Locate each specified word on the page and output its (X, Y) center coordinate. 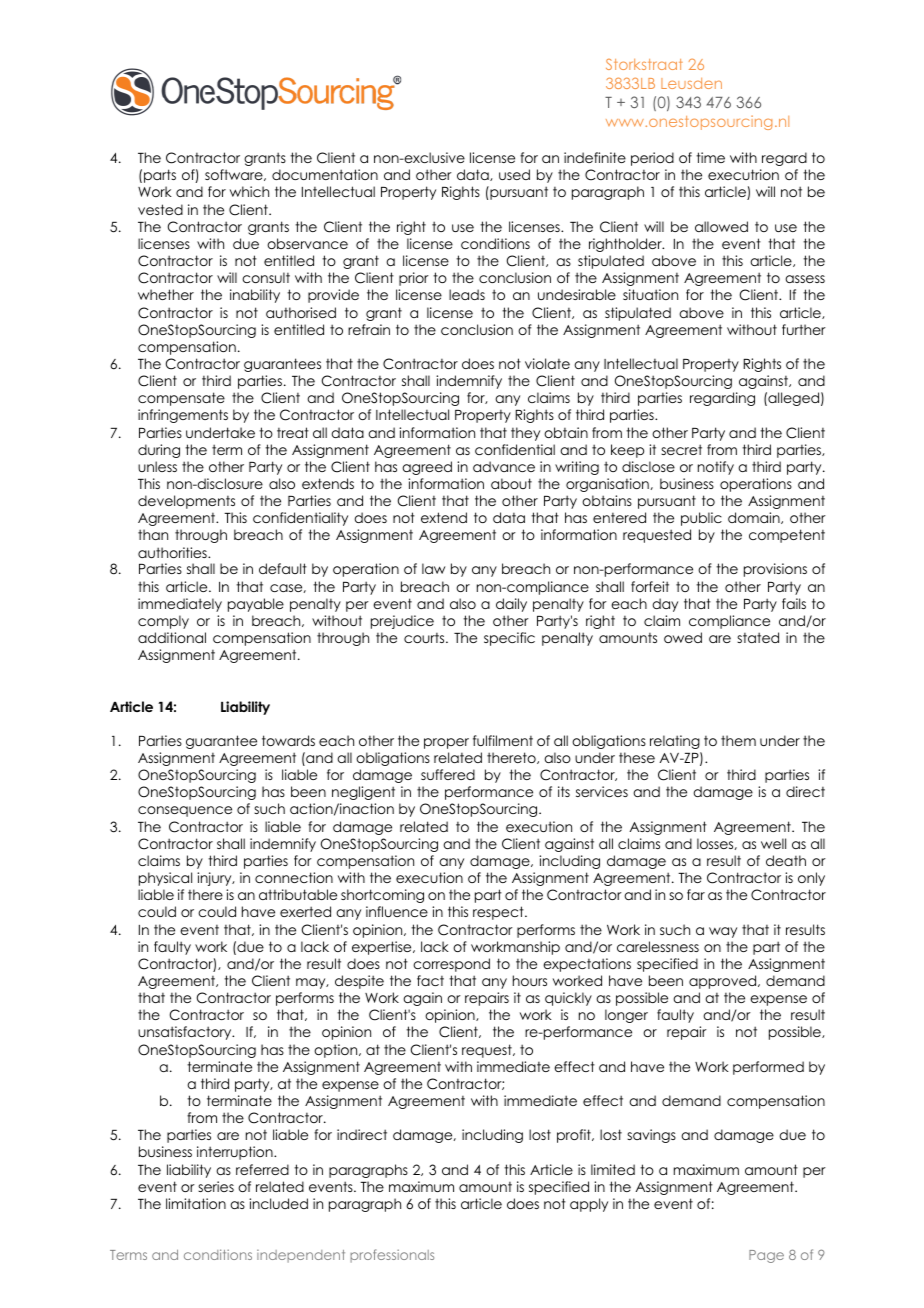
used (514, 174)
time (710, 157)
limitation (196, 1203)
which (249, 191)
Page (766, 1256)
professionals (392, 1256)
